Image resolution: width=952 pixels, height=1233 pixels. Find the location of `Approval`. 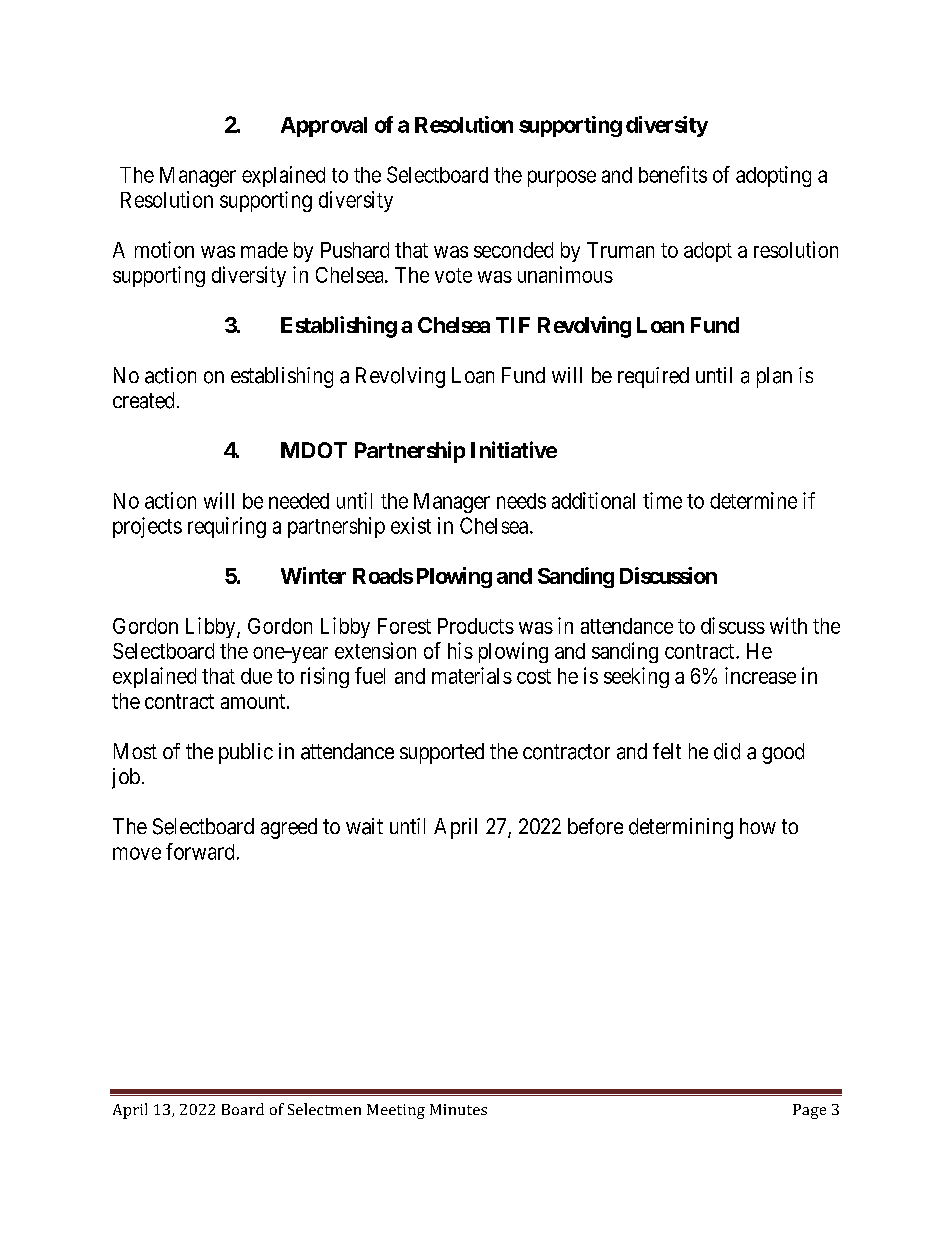

Approval is located at coordinates (324, 127).
